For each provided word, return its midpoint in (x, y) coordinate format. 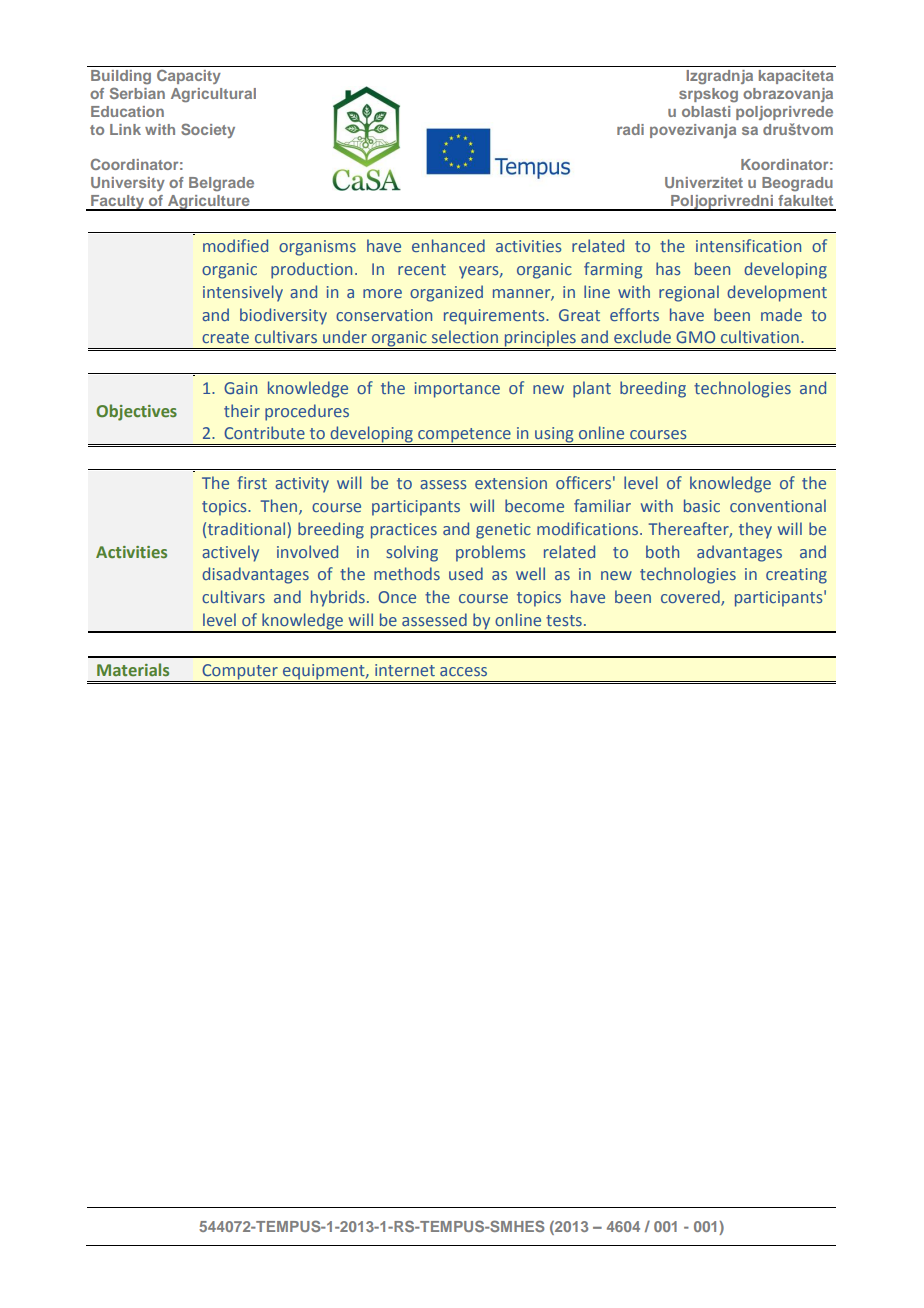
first (252, 482)
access (463, 671)
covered (691, 598)
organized (446, 293)
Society (208, 130)
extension (511, 483)
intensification (748, 245)
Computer (240, 673)
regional (689, 293)
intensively (243, 293)
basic (702, 505)
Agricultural (213, 95)
